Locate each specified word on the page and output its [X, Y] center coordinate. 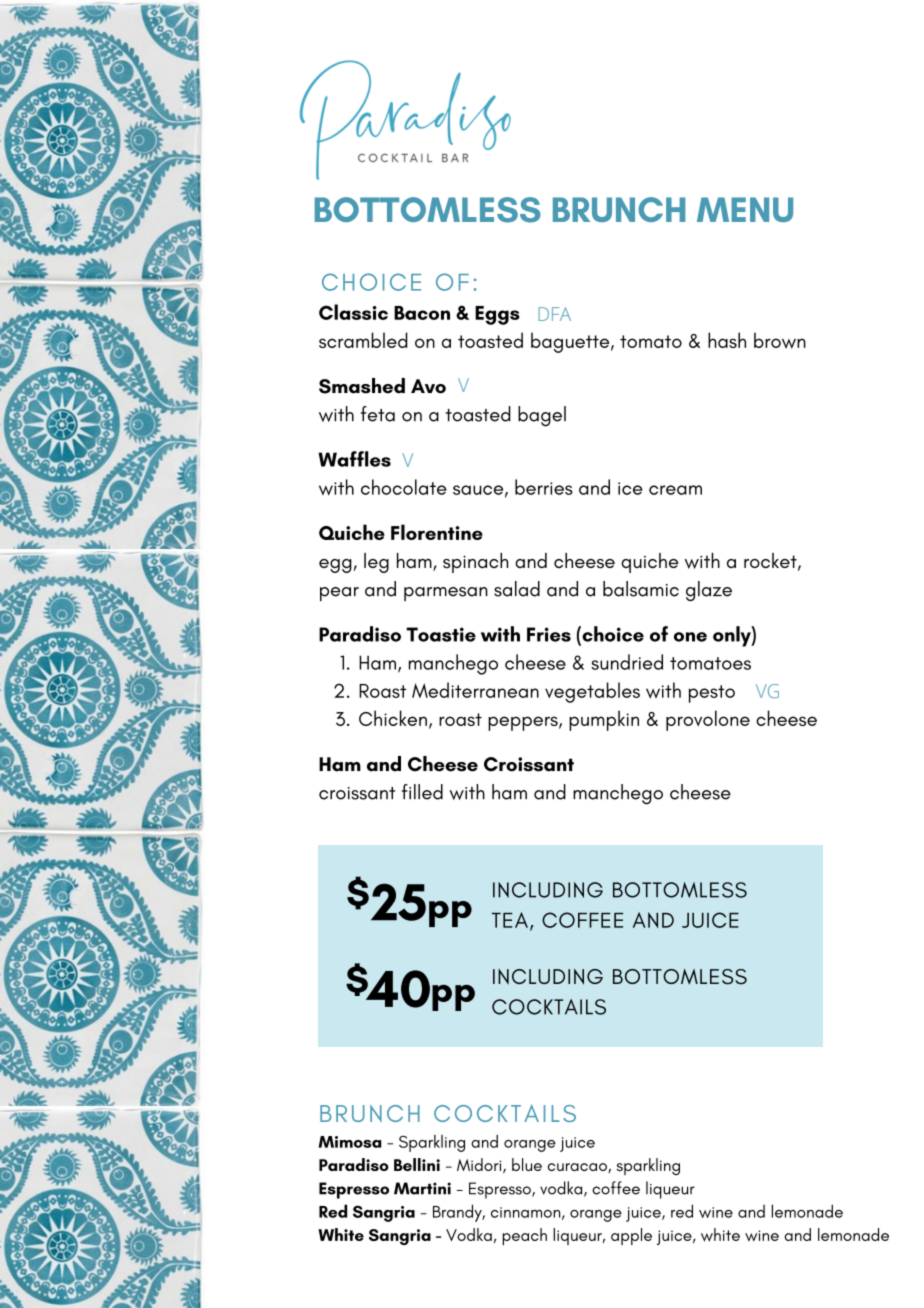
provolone [708, 720]
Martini [422, 1188]
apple [631, 1236]
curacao [578, 1168]
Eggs [497, 315]
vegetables [592, 692]
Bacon [422, 313]
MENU [745, 209]
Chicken [393, 718]
